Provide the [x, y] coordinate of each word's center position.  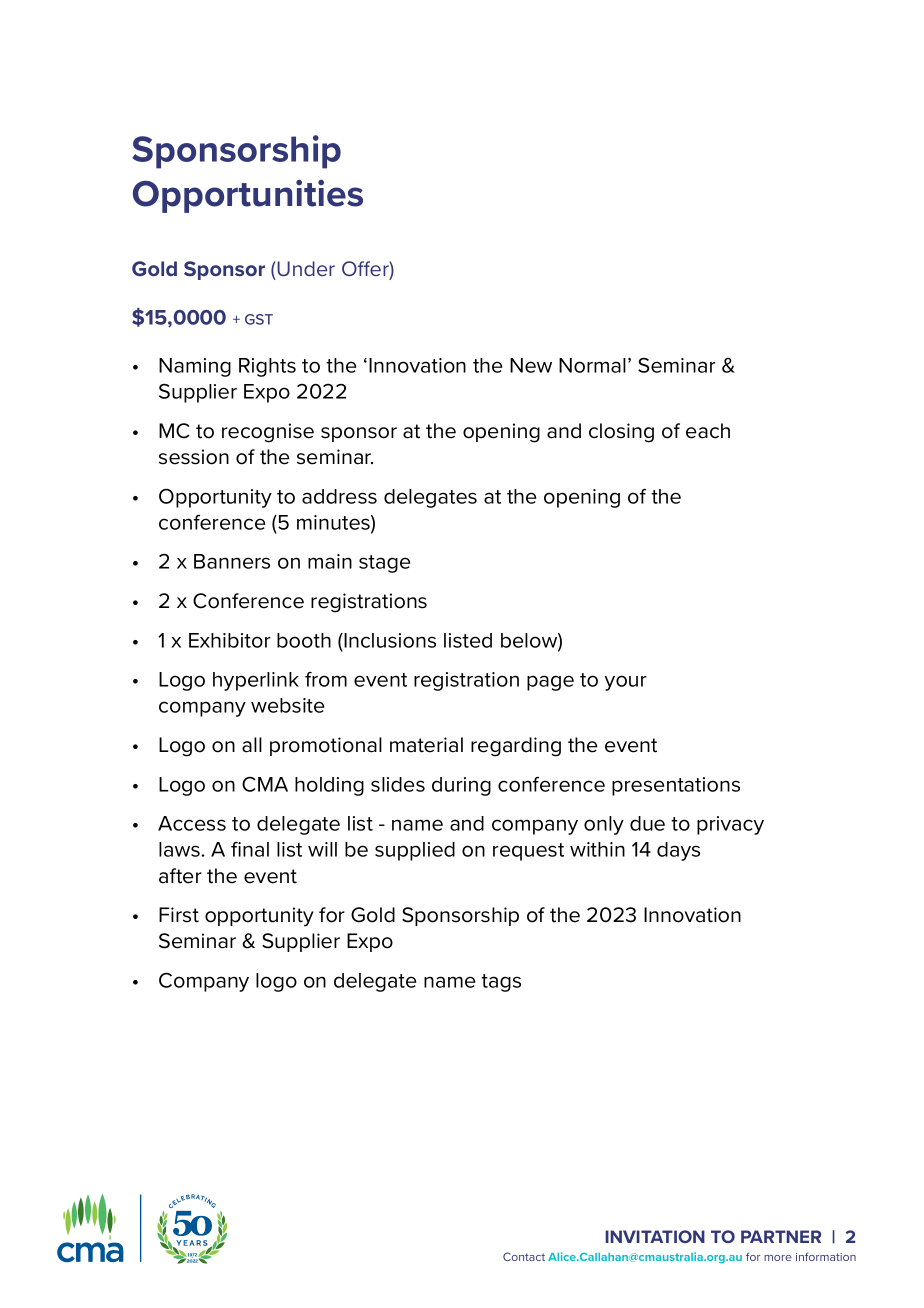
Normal [592, 365]
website [287, 705]
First [179, 915]
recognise [268, 433]
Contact [524, 1256]
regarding [516, 747]
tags [501, 983]
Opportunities [248, 196]
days [678, 851]
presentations [676, 786]
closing [621, 433]
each [708, 431]
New [531, 365]
